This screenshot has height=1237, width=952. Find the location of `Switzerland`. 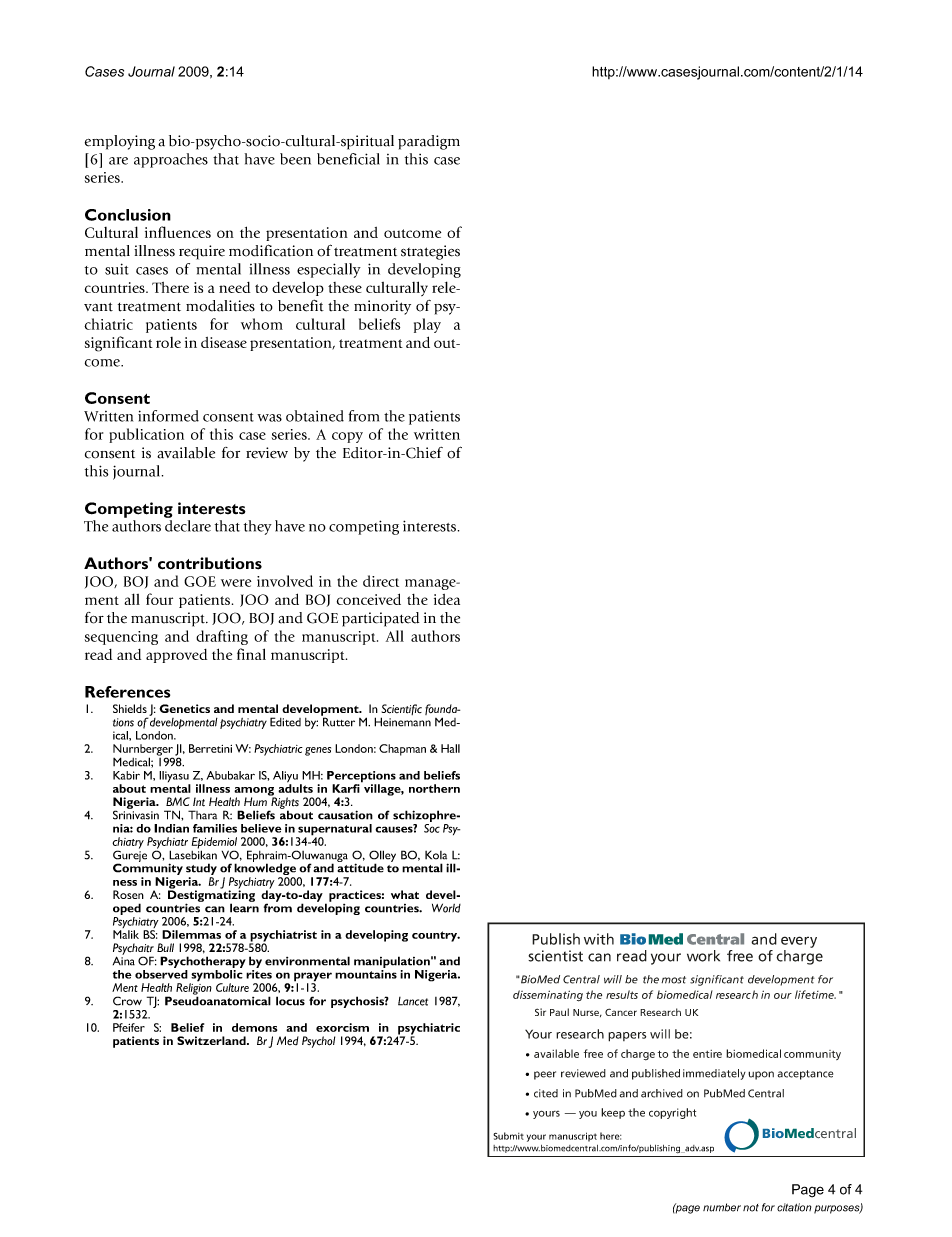

Switzerland is located at coordinates (212, 1040).
